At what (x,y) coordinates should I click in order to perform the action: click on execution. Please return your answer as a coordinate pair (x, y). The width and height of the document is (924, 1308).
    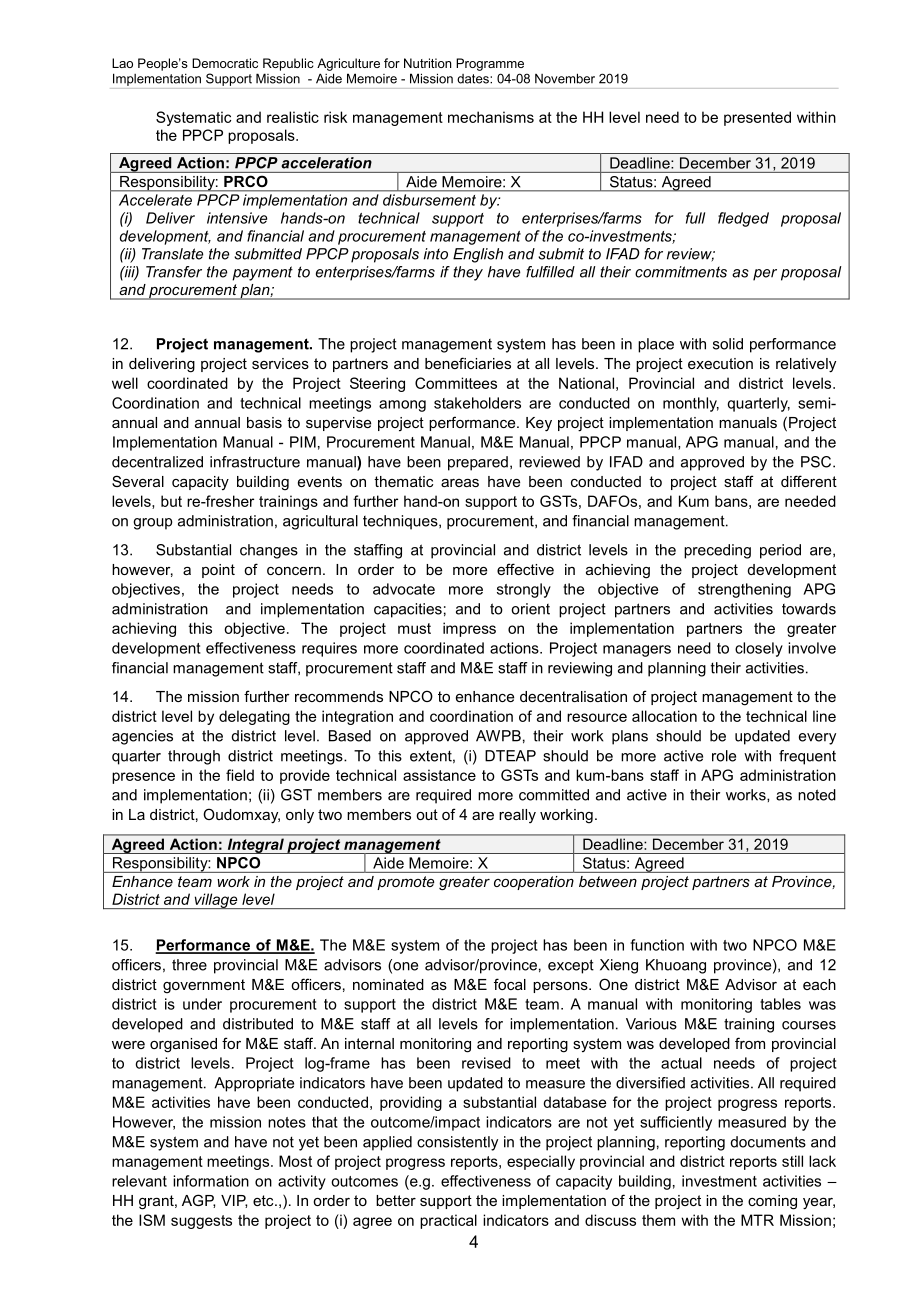
    Looking at the image, I should click on (720, 363).
